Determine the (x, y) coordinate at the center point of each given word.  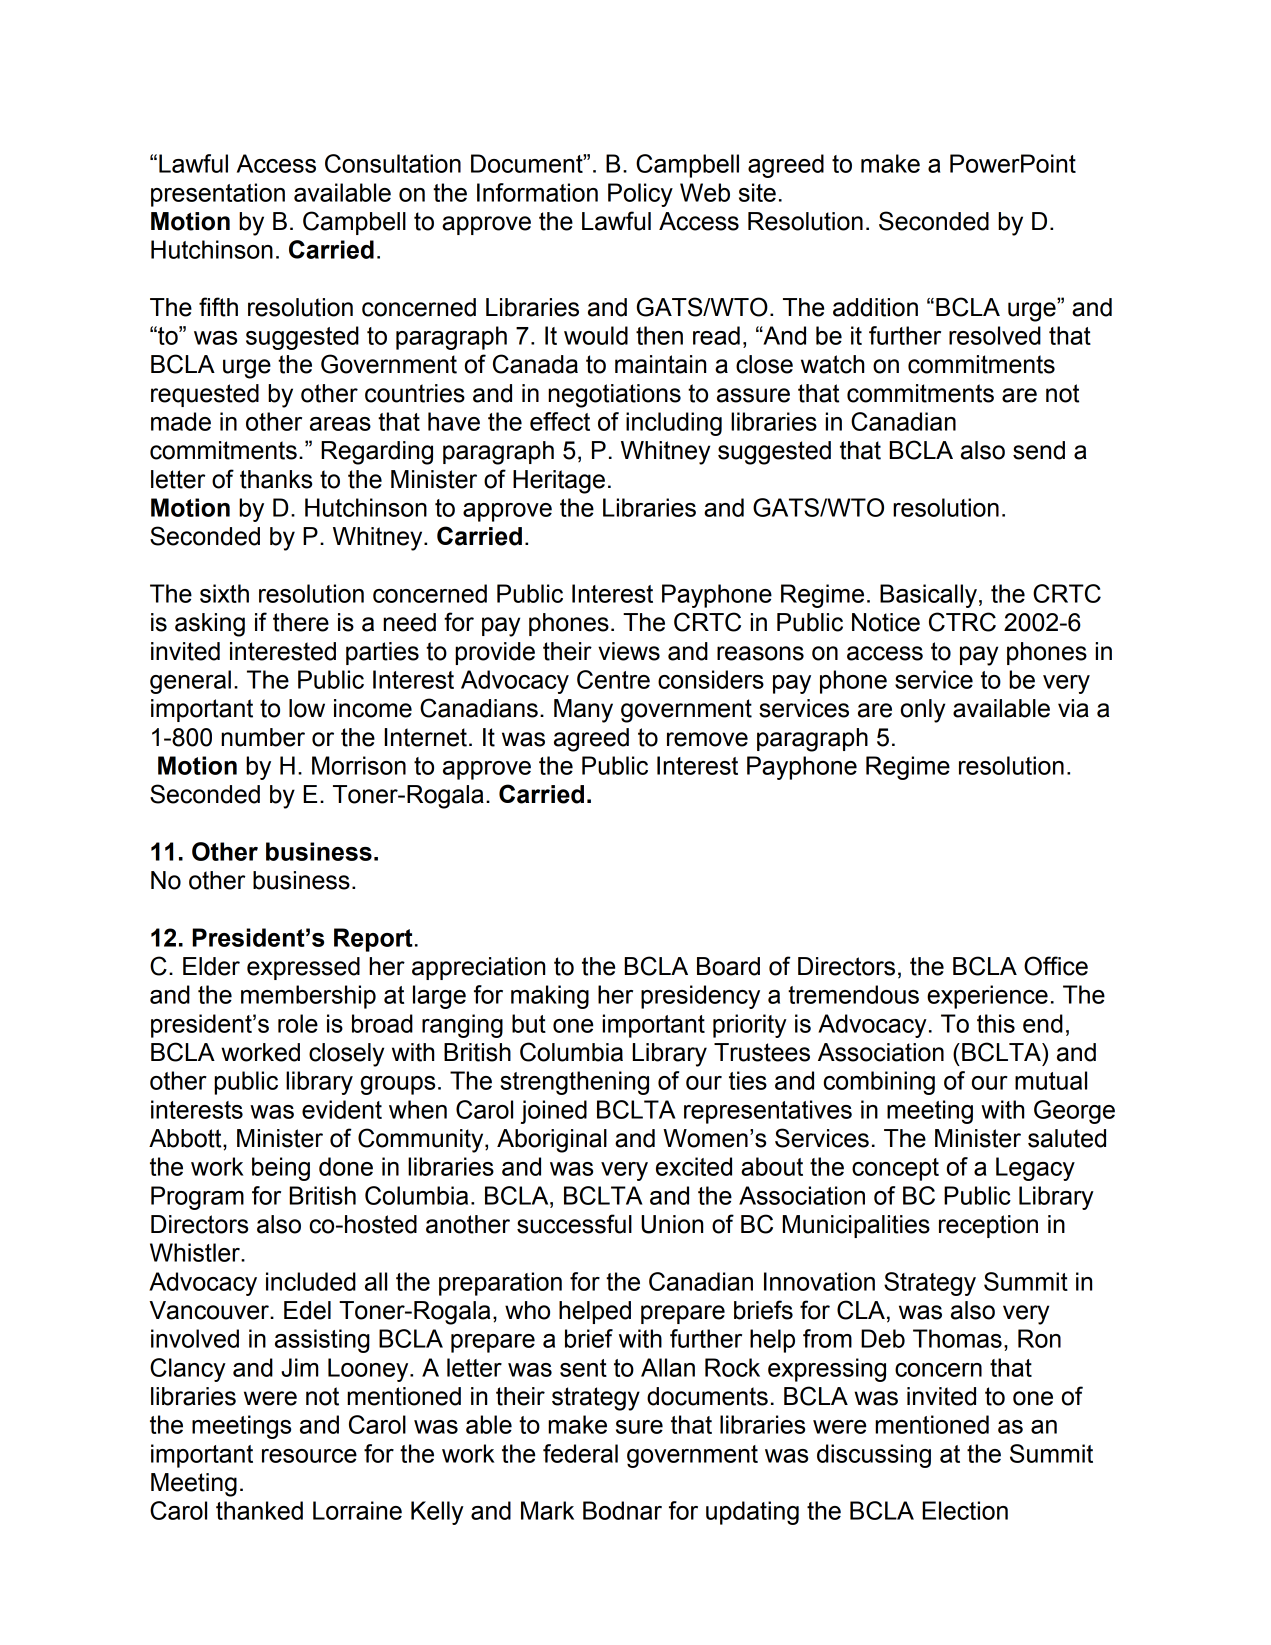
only (923, 711)
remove (707, 739)
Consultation (393, 163)
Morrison (359, 765)
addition (875, 307)
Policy (640, 195)
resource (309, 1456)
